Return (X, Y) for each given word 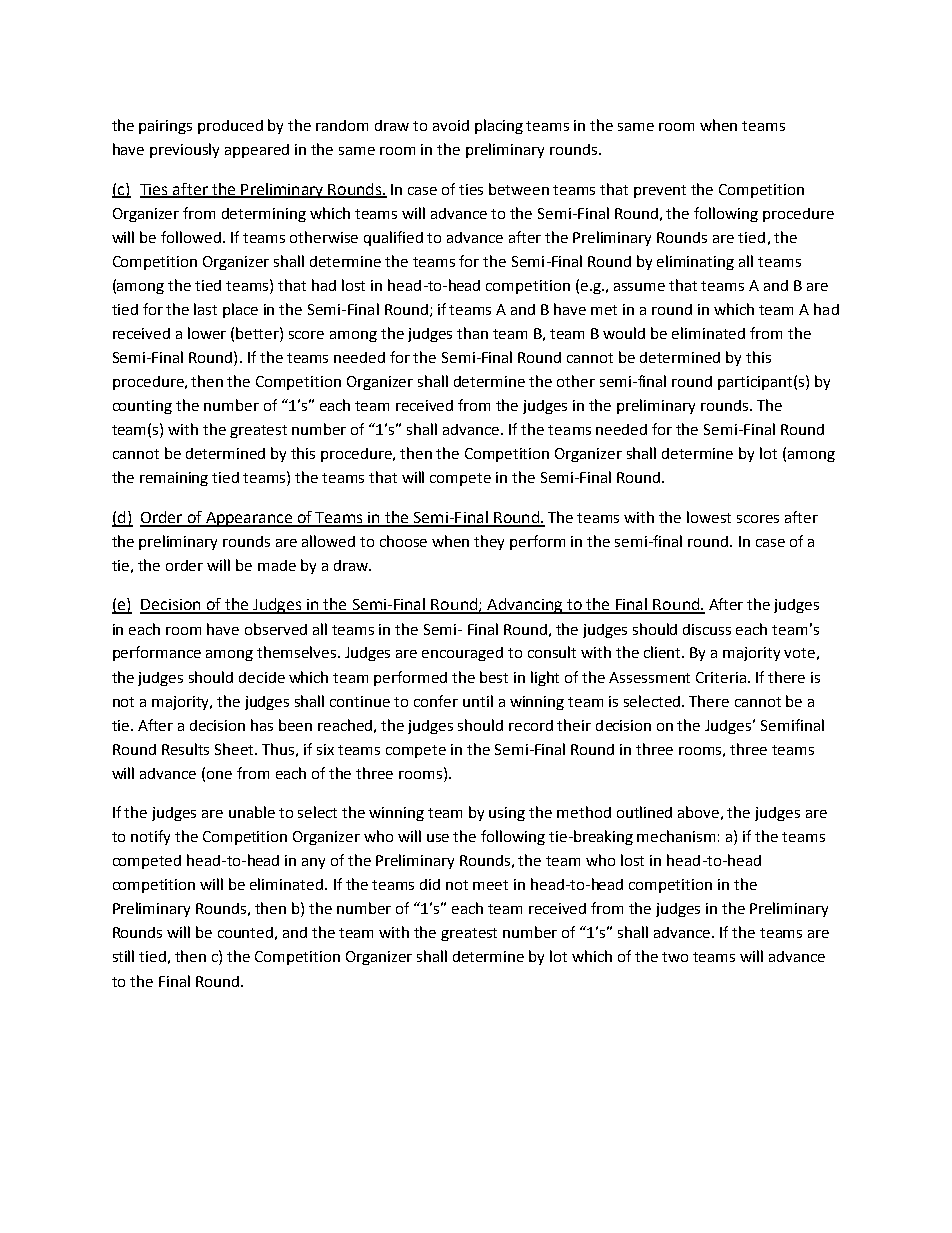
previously (184, 150)
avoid (451, 125)
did (430, 884)
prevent (660, 191)
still (123, 956)
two (675, 957)
